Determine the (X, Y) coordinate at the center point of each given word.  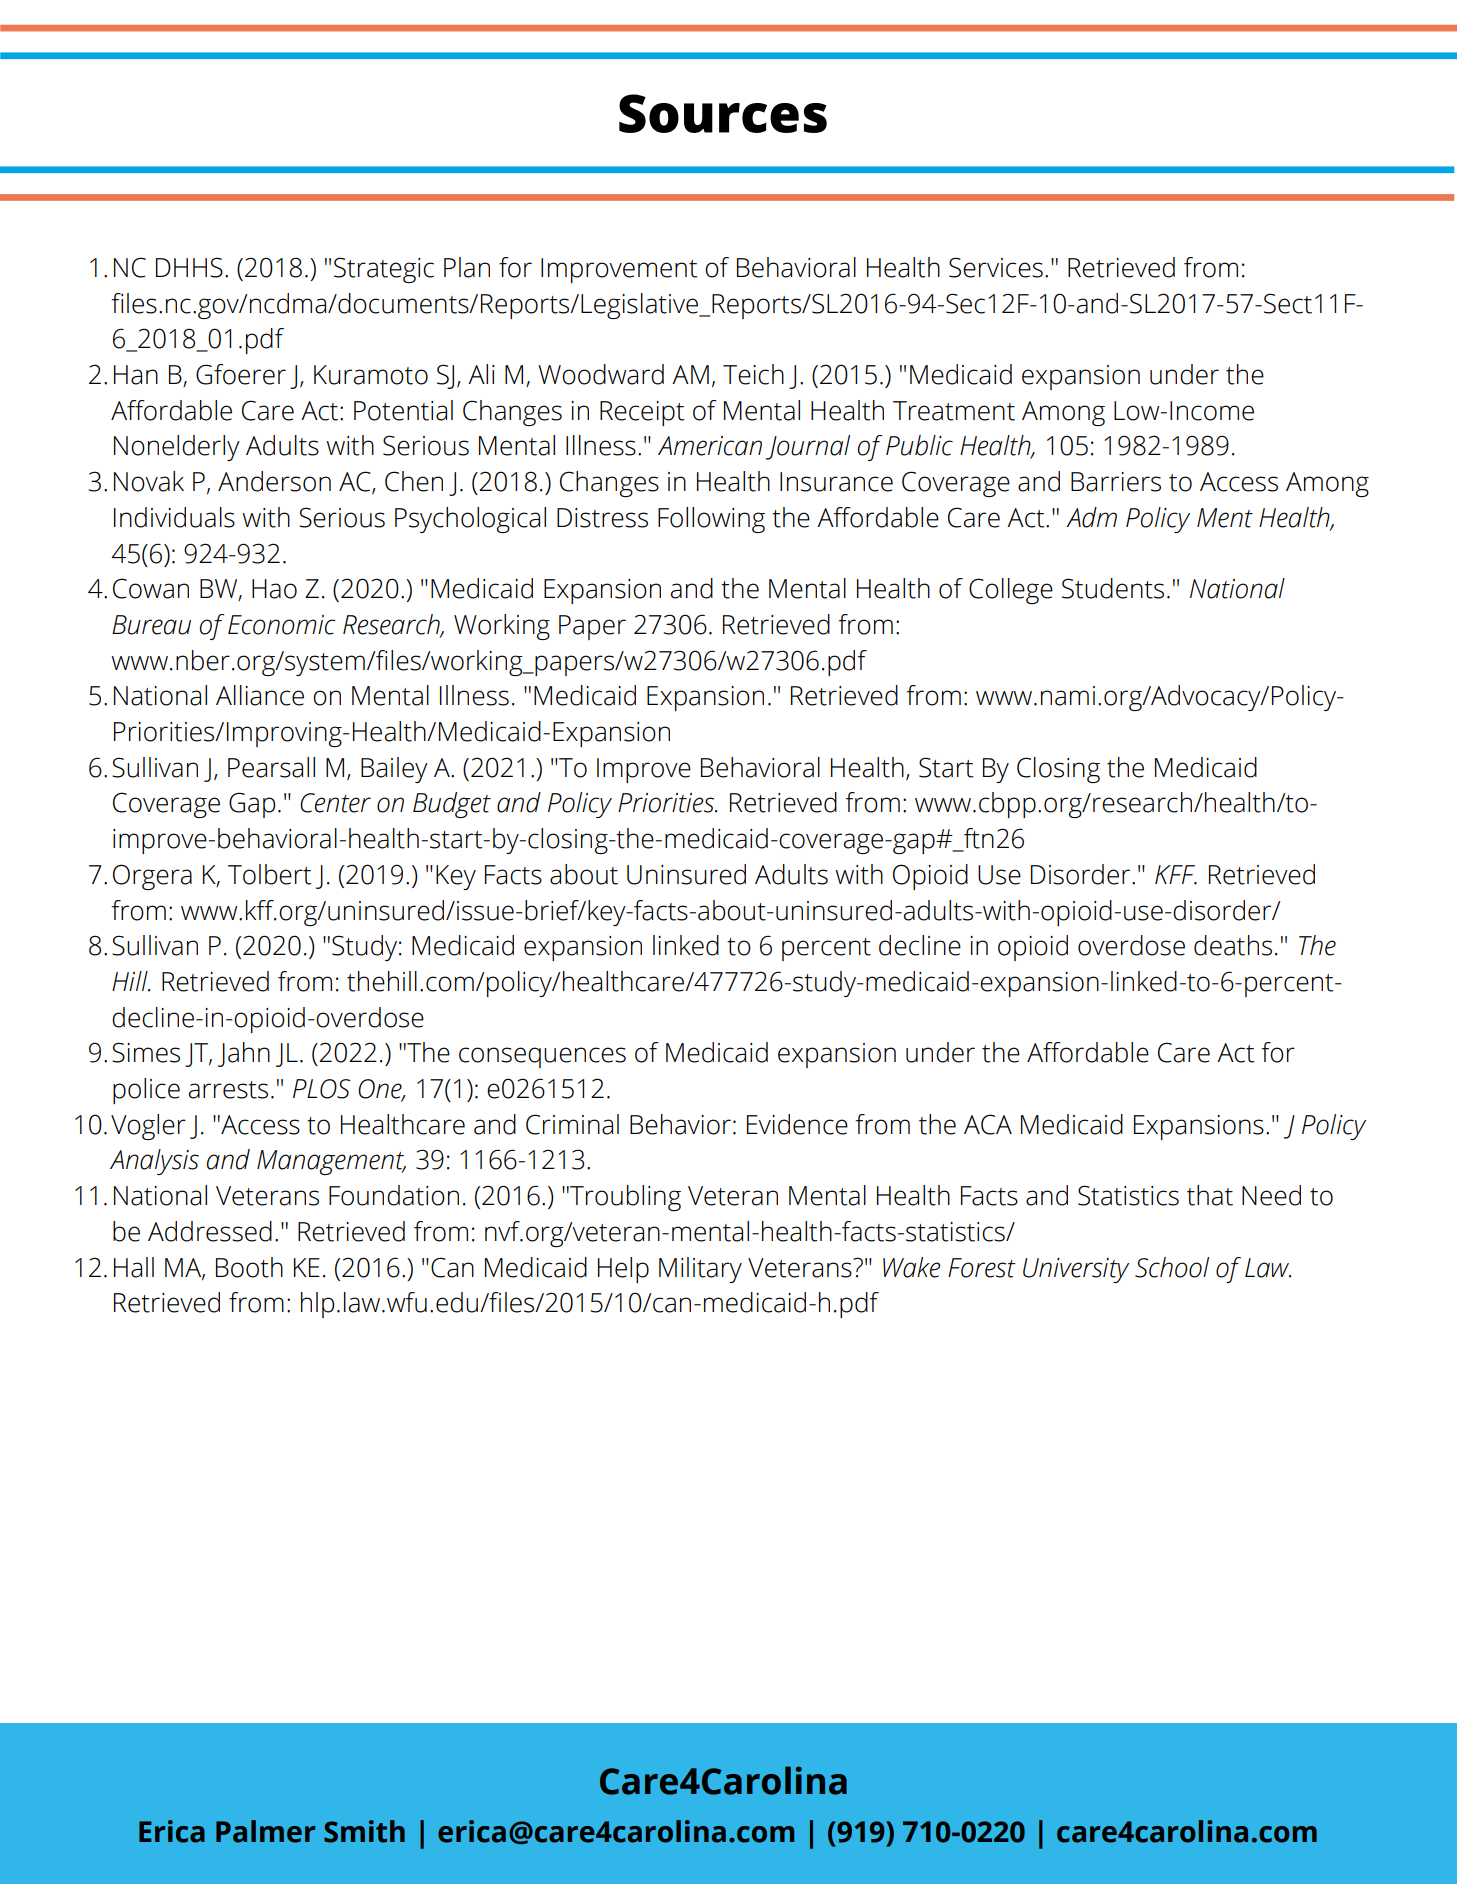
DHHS (189, 267)
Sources (723, 113)
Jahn (244, 1054)
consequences (542, 1057)
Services (996, 267)
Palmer (265, 1831)
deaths (1233, 945)
